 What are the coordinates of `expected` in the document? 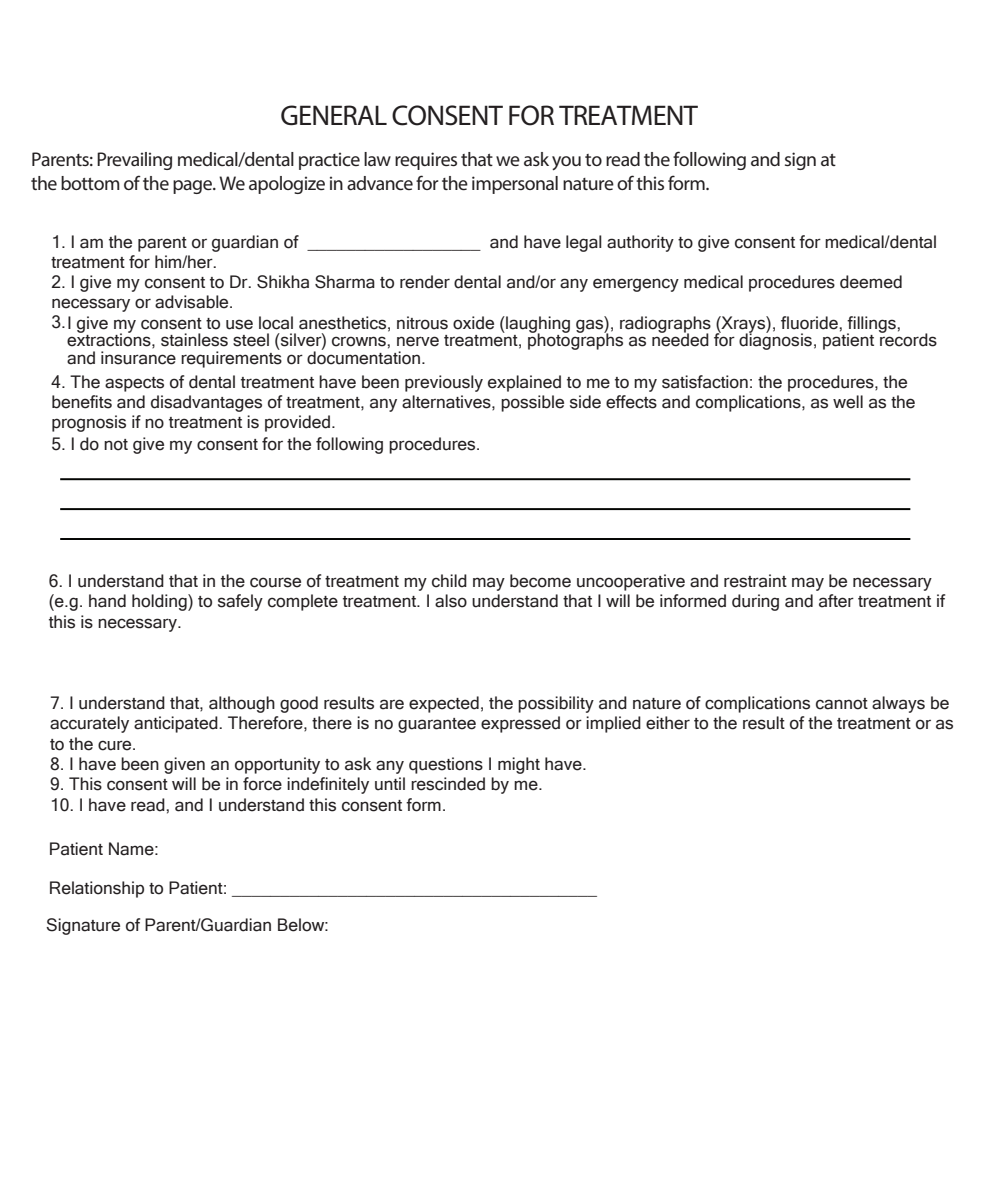 It's located at (444, 704).
